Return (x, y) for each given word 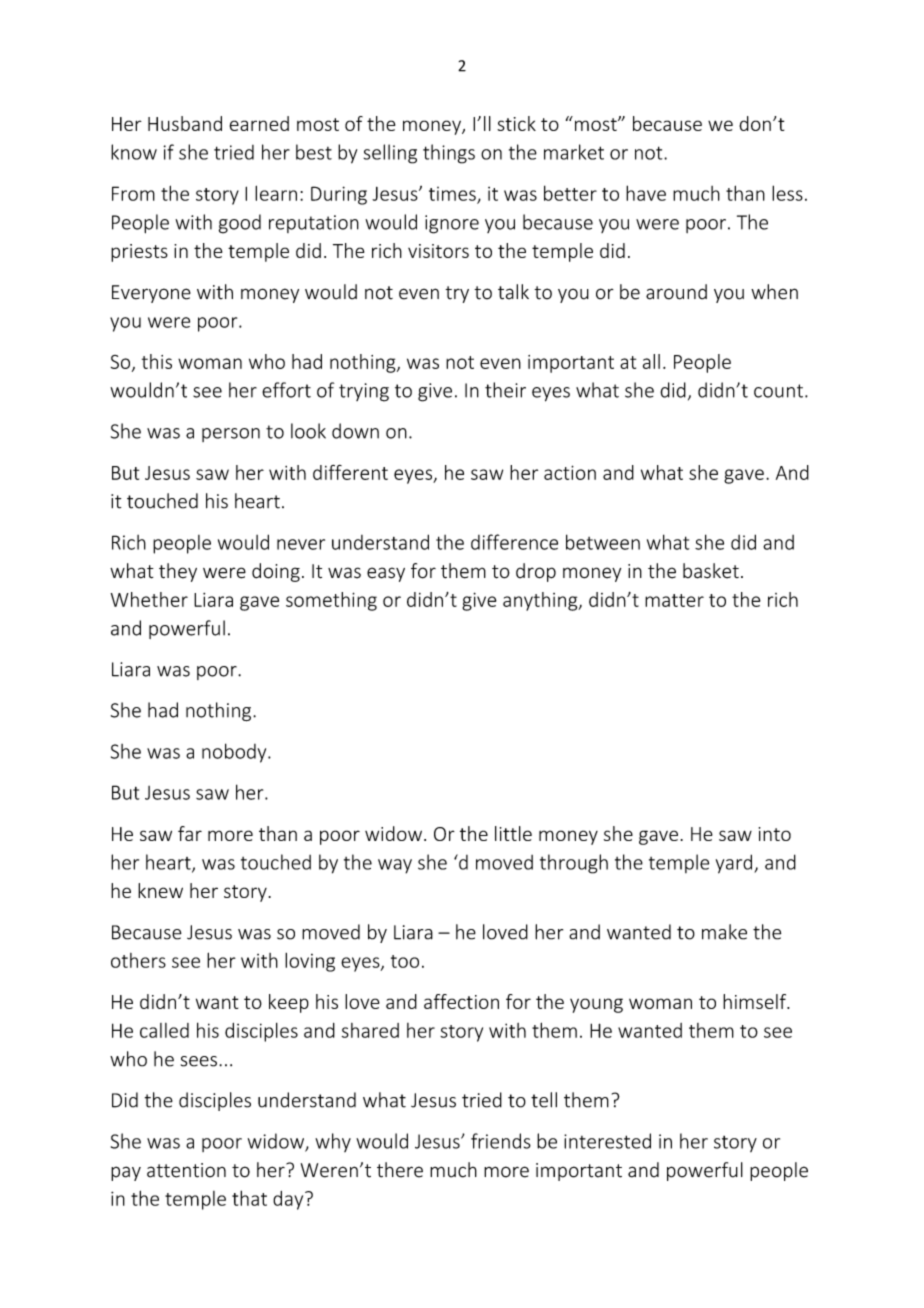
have (646, 193)
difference (514, 542)
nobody (235, 753)
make (724, 932)
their (505, 390)
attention (186, 1170)
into (775, 834)
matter (674, 600)
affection (461, 1001)
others (138, 960)
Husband (185, 123)
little (513, 833)
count (778, 391)
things (449, 154)
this (157, 361)
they (178, 572)
